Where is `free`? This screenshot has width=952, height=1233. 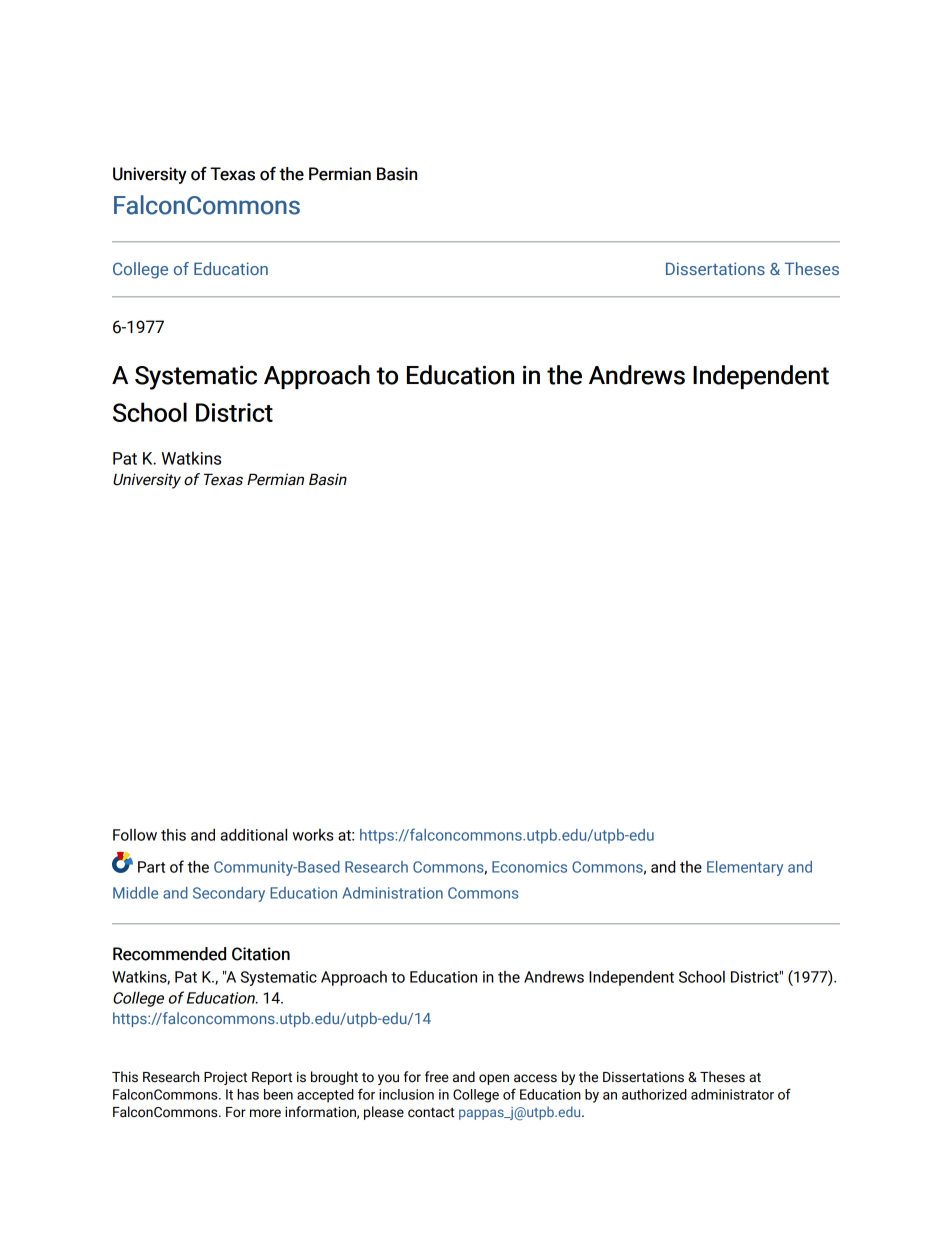 free is located at coordinates (437, 1077).
